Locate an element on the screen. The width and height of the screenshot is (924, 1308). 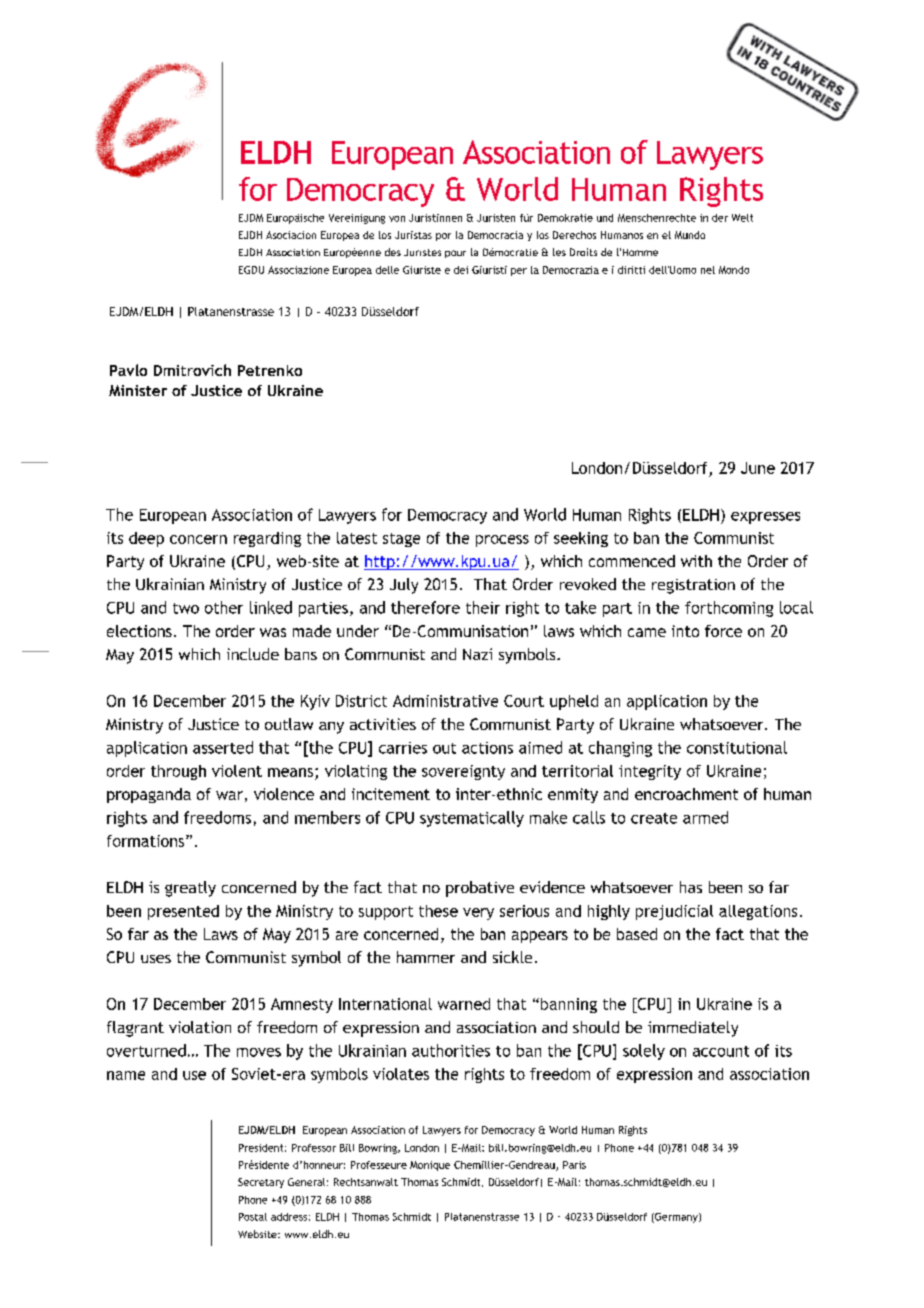
asserted is located at coordinates (223, 747).
